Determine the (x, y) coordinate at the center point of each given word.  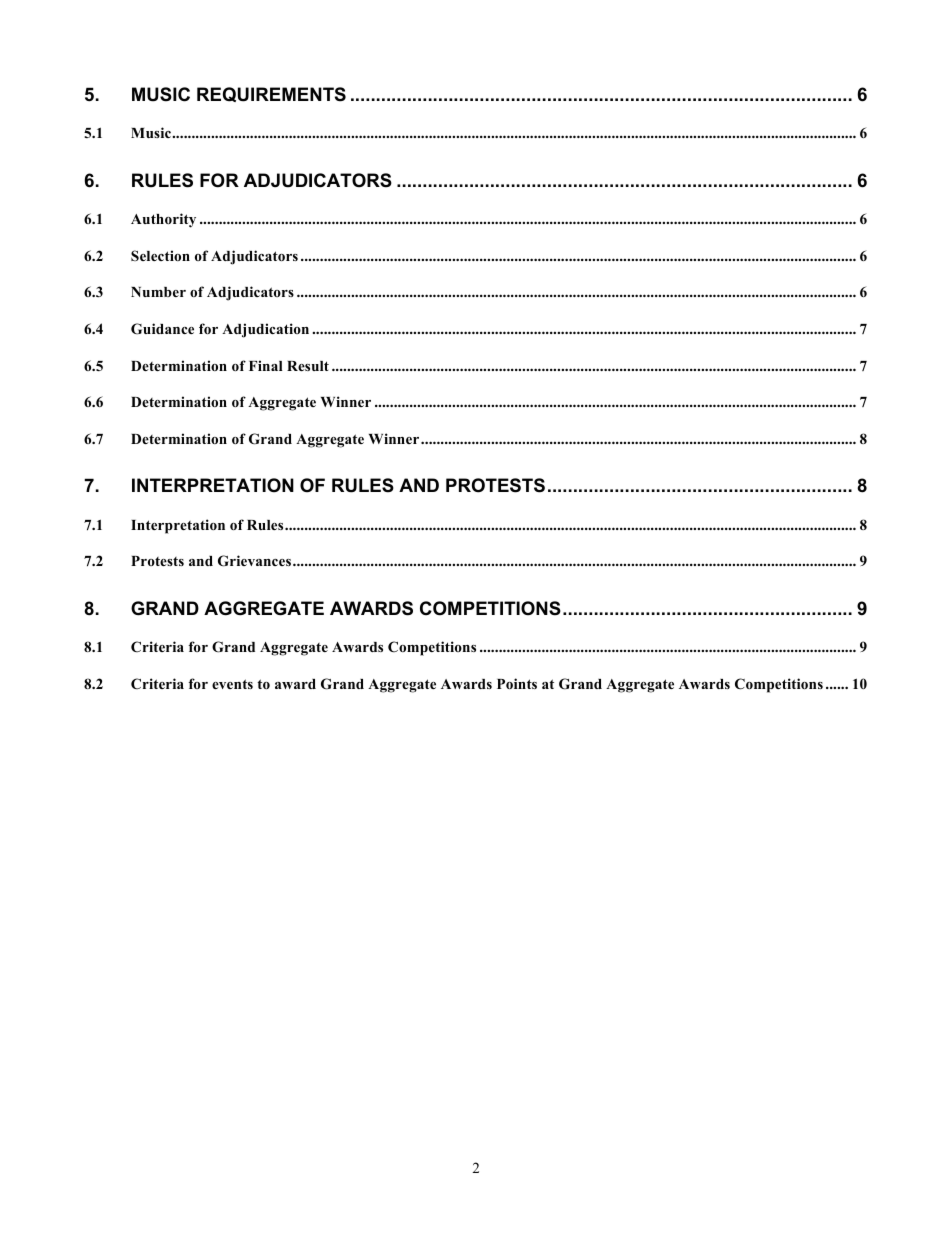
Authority (163, 220)
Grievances (254, 561)
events (232, 684)
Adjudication (265, 330)
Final (266, 365)
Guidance (162, 329)
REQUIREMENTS (271, 94)
